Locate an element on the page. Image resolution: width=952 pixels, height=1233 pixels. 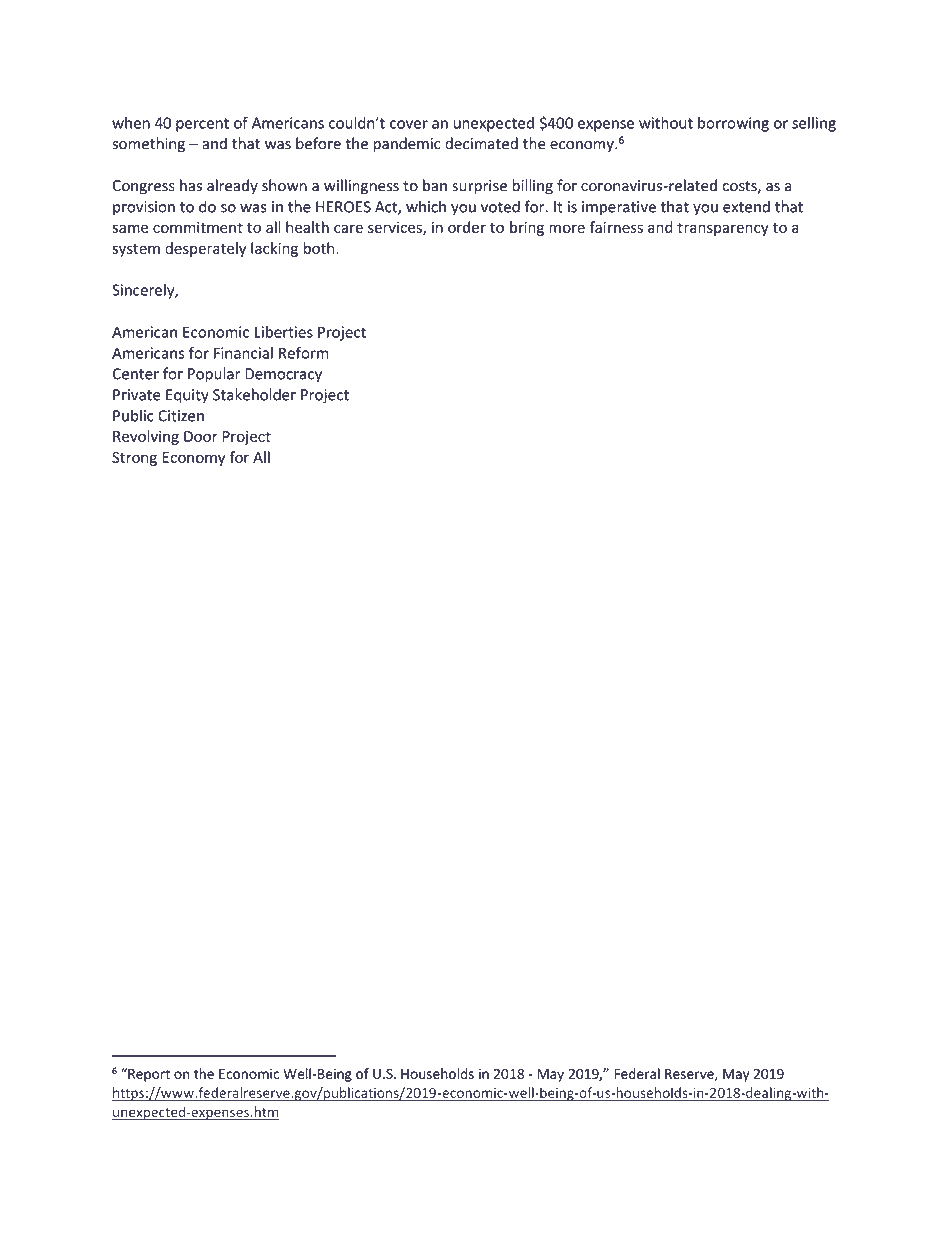
fairness is located at coordinates (616, 227).
